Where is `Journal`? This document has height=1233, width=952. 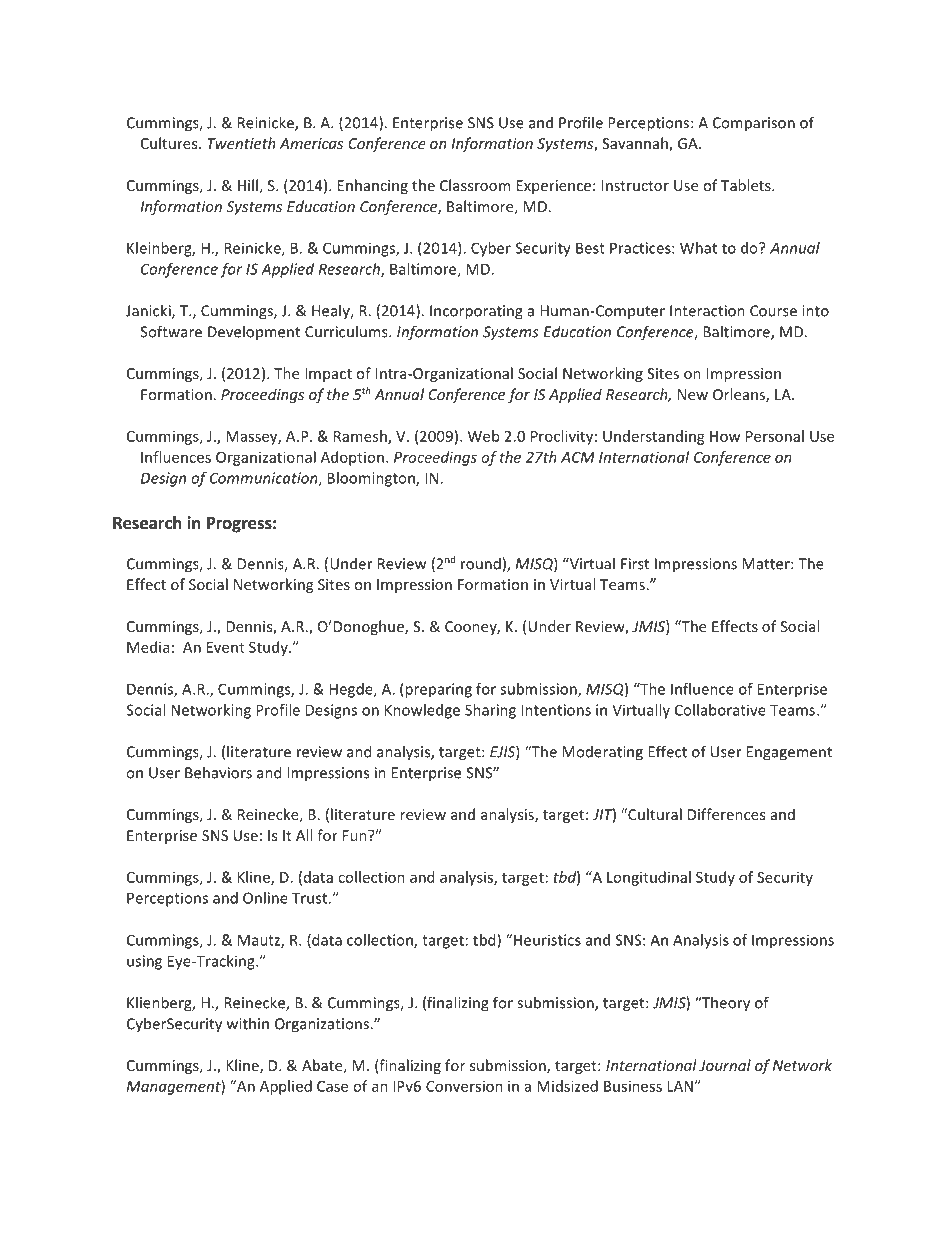 Journal is located at coordinates (725, 1065).
